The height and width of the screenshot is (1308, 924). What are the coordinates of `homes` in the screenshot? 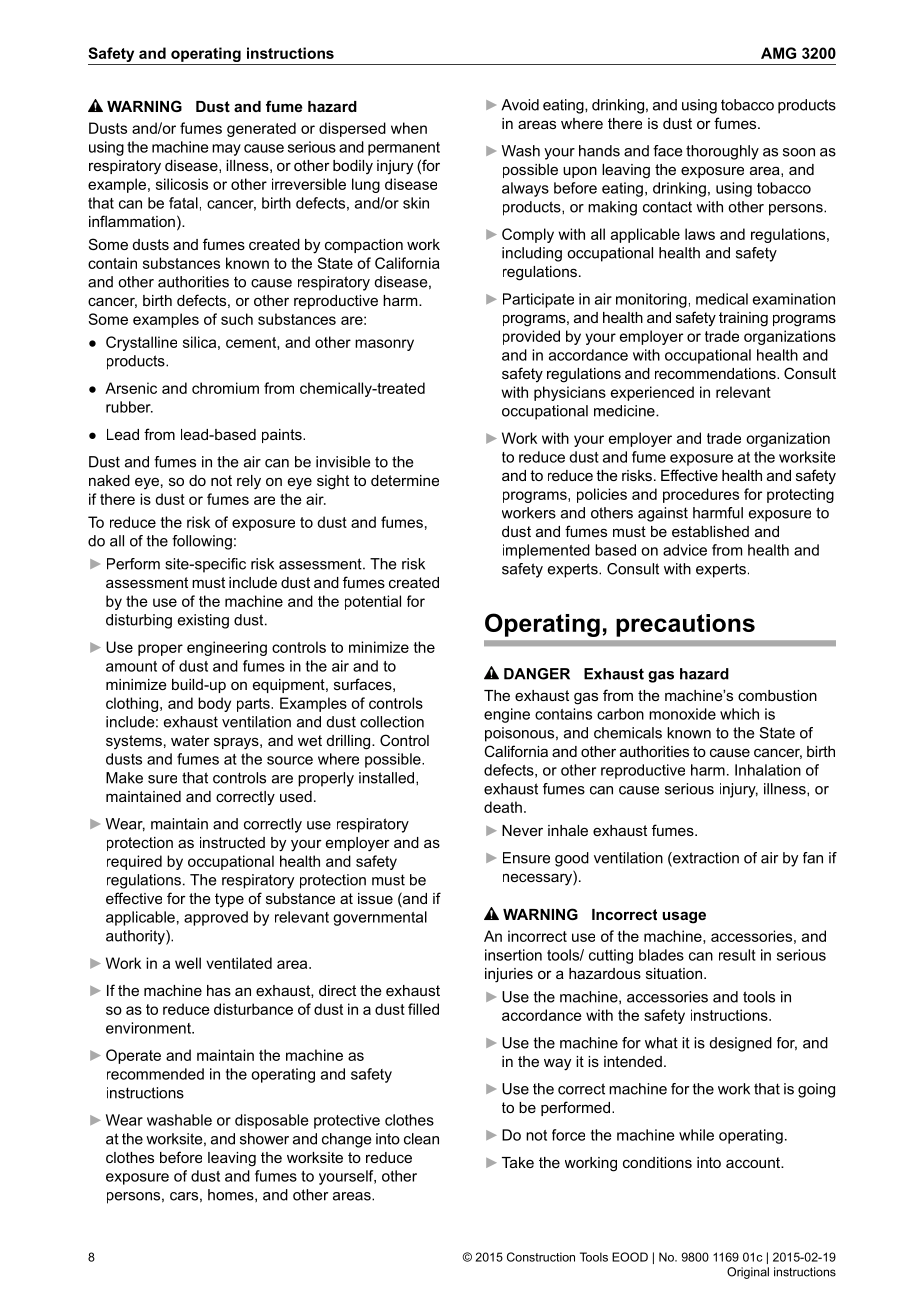 It's located at (232, 1195).
